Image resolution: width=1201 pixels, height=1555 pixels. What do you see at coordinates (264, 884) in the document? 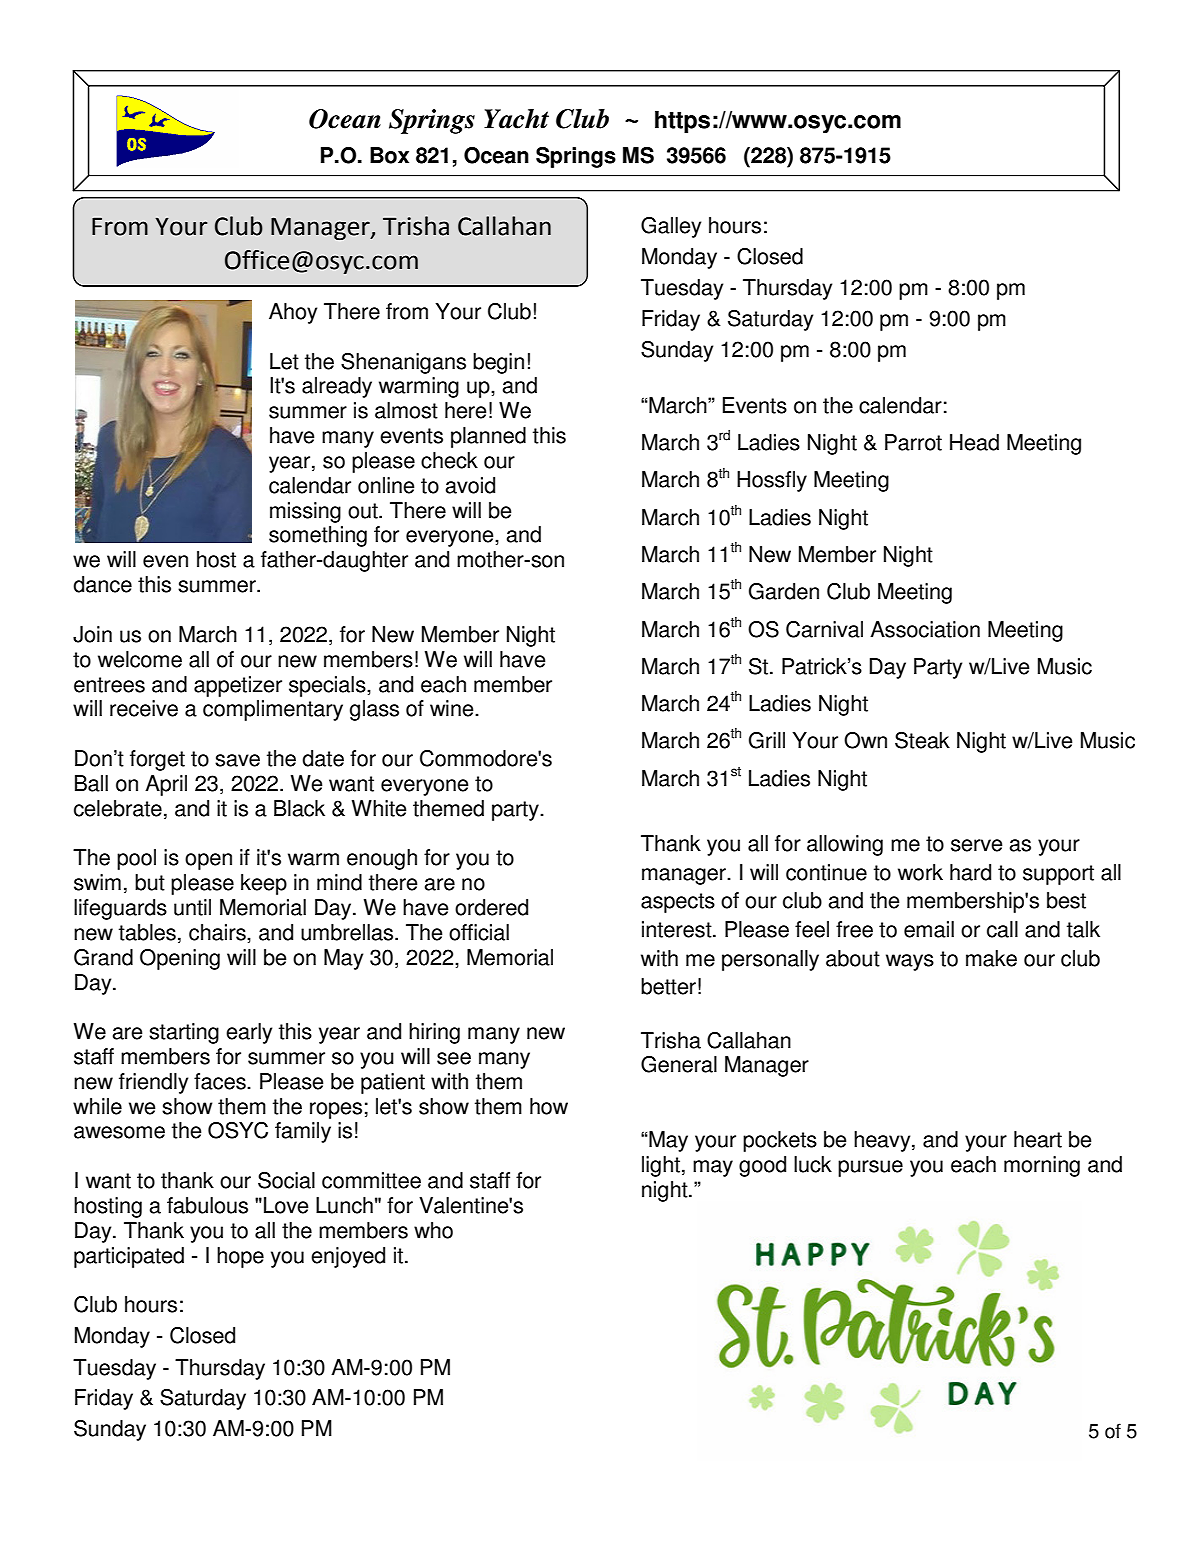
I see `keep` at bounding box center [264, 884].
